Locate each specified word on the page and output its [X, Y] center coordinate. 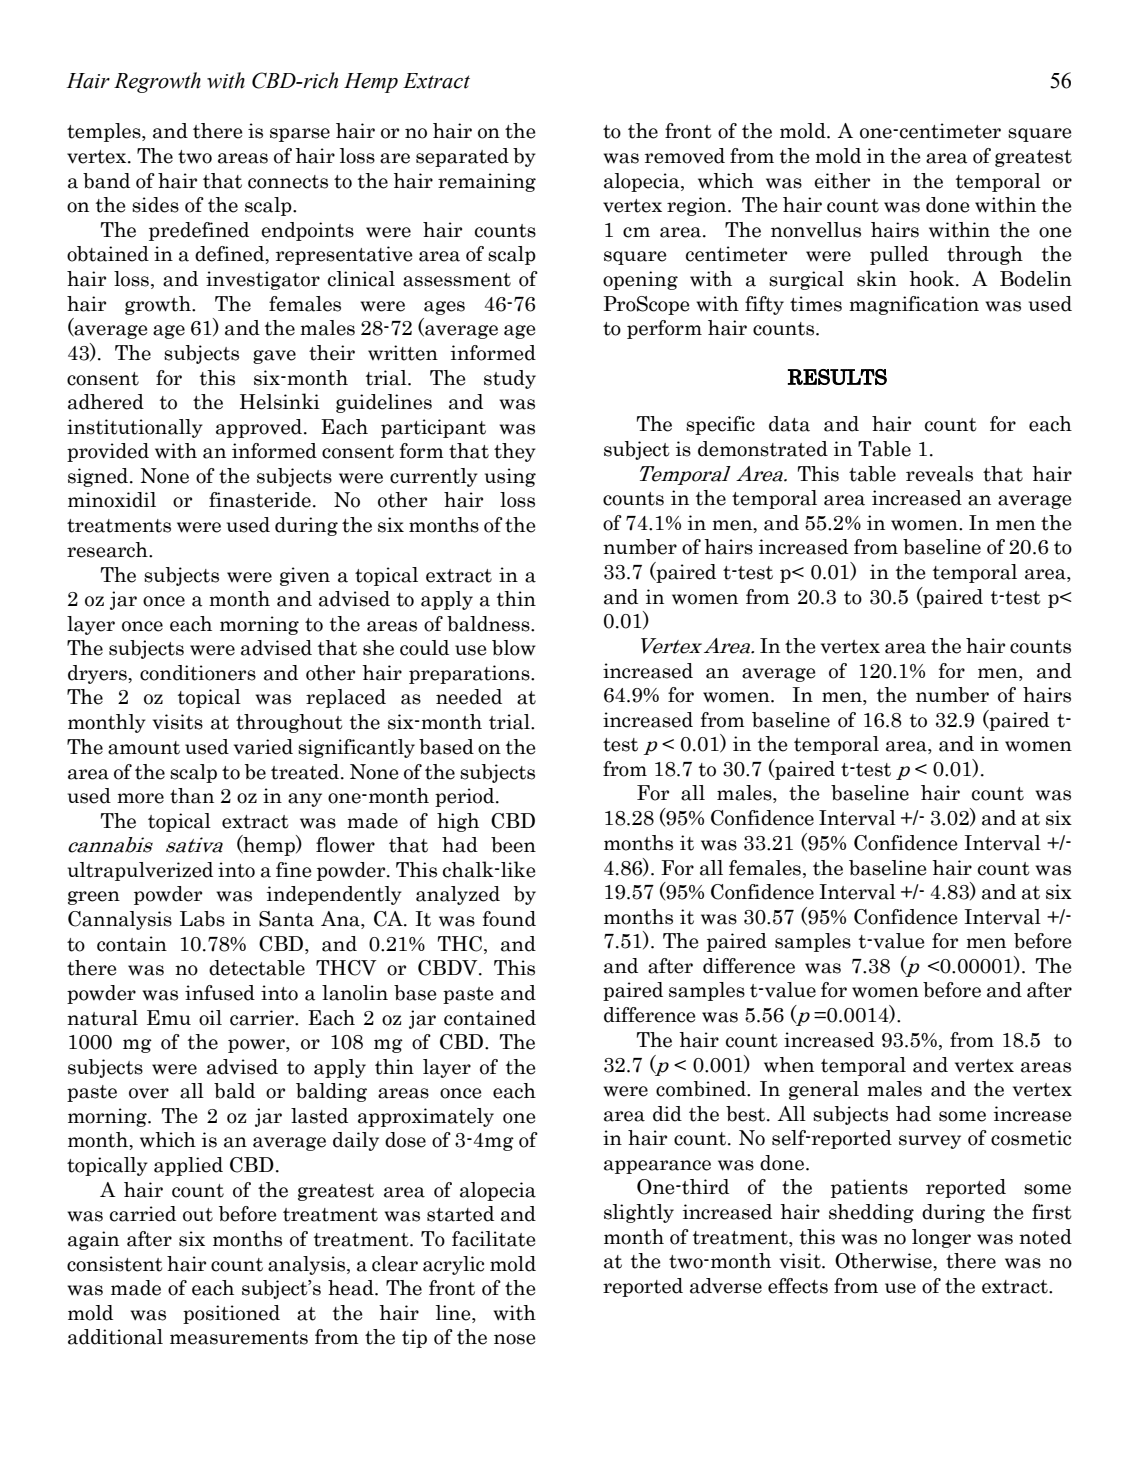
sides [155, 205]
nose [515, 1339]
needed [469, 697]
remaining [487, 182]
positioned [231, 1314]
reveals [939, 474]
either [842, 181]
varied [263, 747]
